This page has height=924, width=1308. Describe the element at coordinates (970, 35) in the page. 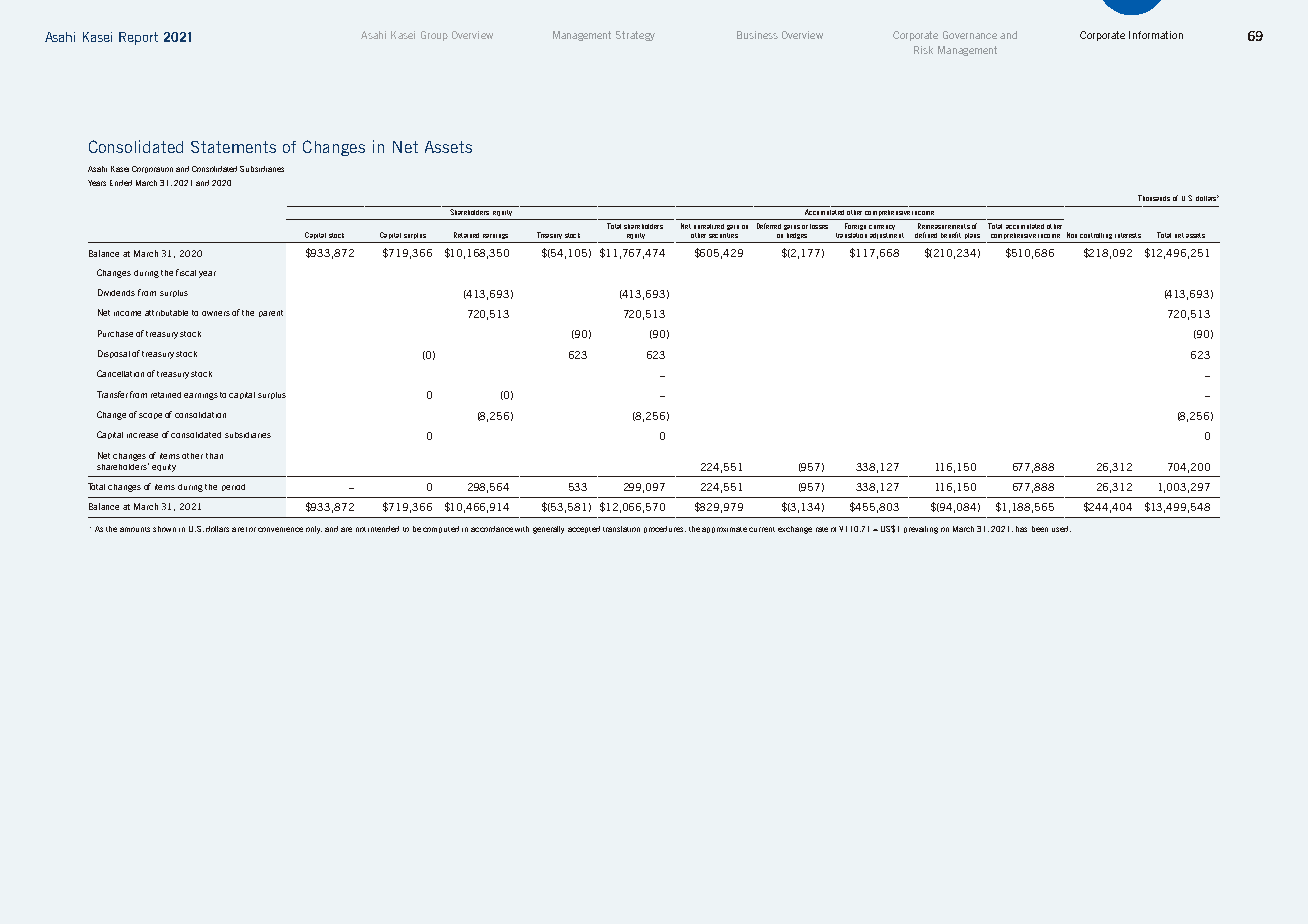

I see `Governance` at that location.
